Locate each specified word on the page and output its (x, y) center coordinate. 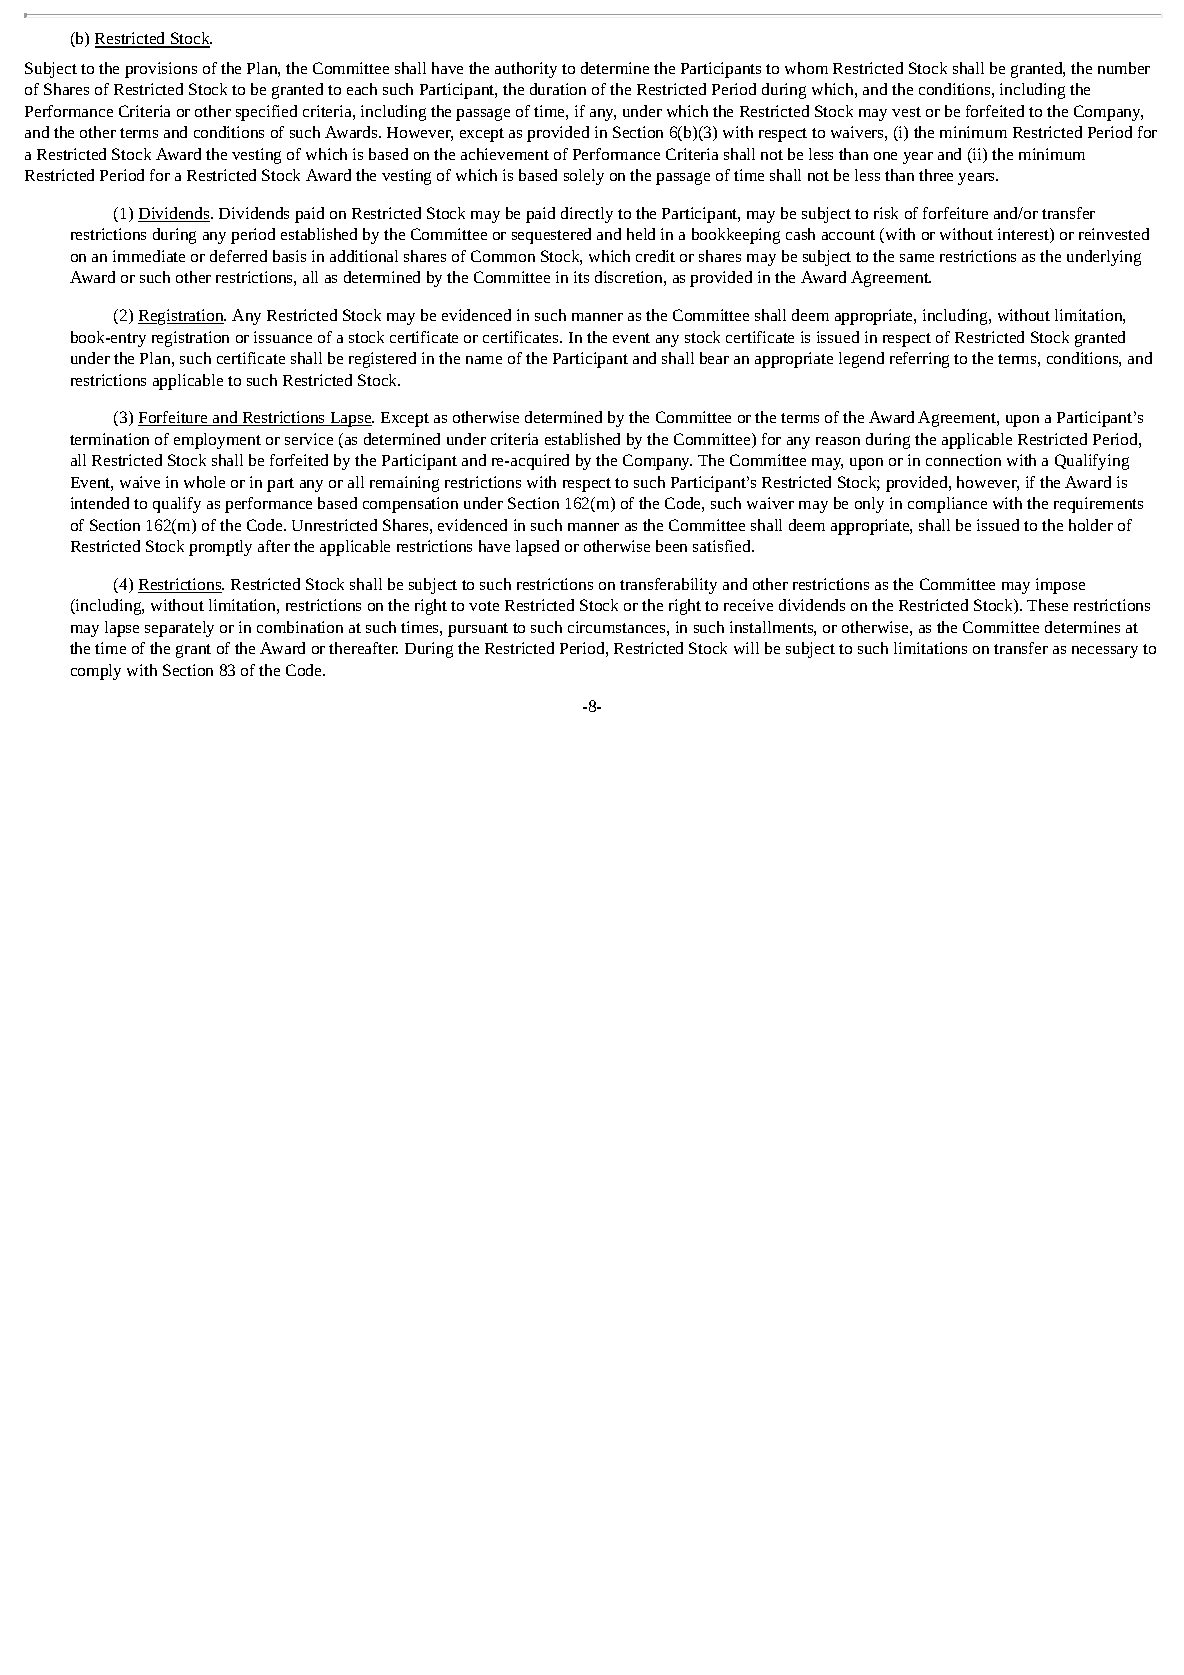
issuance (283, 337)
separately (179, 629)
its (581, 277)
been (671, 546)
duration (558, 89)
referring (919, 360)
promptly (220, 548)
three (936, 175)
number (1124, 68)
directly (587, 215)
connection (963, 460)
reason (838, 441)
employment (217, 441)
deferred (238, 256)
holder (1091, 525)
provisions (161, 70)
